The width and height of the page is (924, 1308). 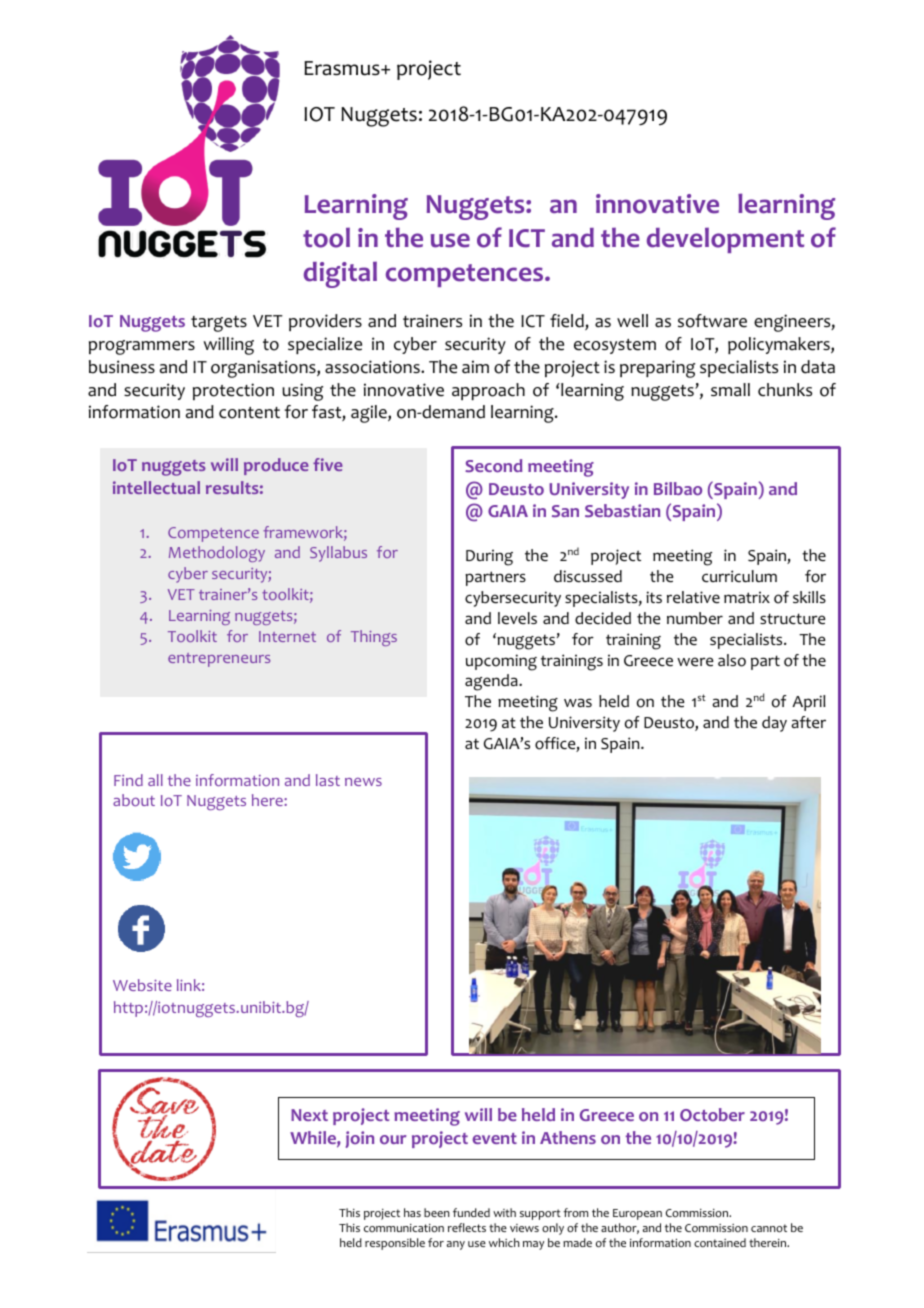 What do you see at coordinates (309, 1115) in the page?
I see `Next` at bounding box center [309, 1115].
